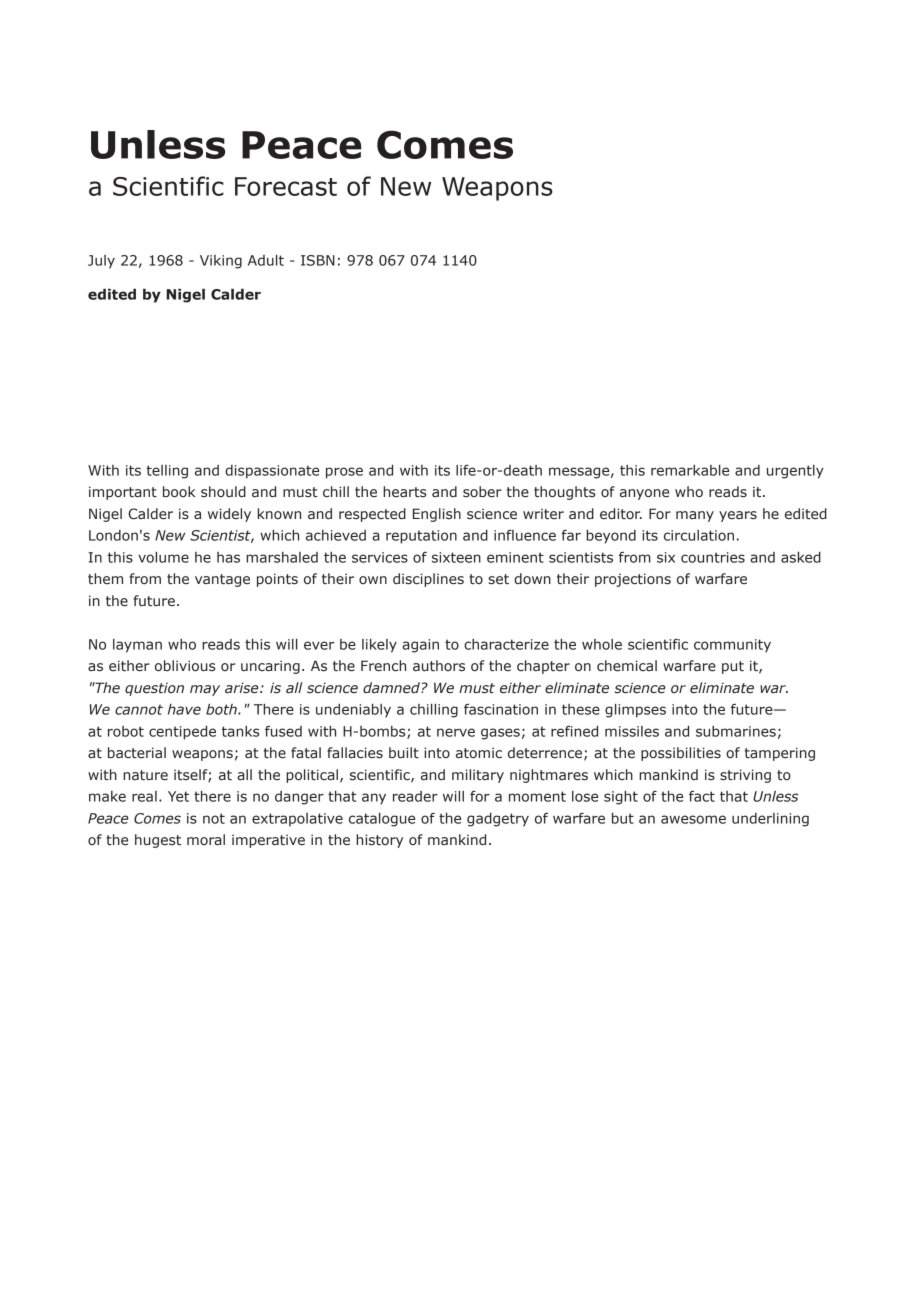 This image has height=1308, width=924. Describe the element at coordinates (437, 515) in the image. I see `English` at that location.
